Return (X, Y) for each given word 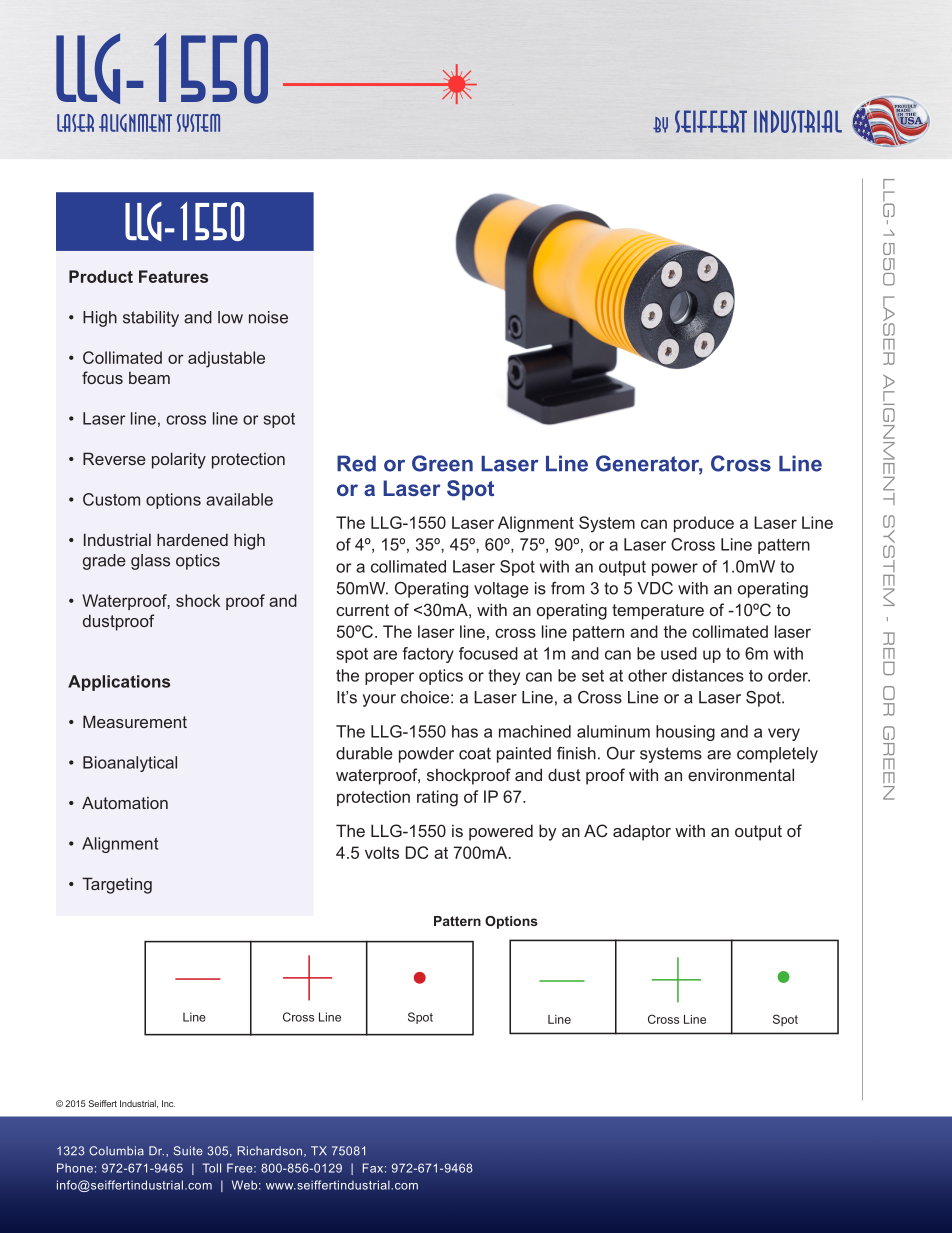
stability (151, 319)
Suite (188, 1151)
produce (704, 524)
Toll (211, 1168)
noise (268, 317)
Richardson (271, 1151)
